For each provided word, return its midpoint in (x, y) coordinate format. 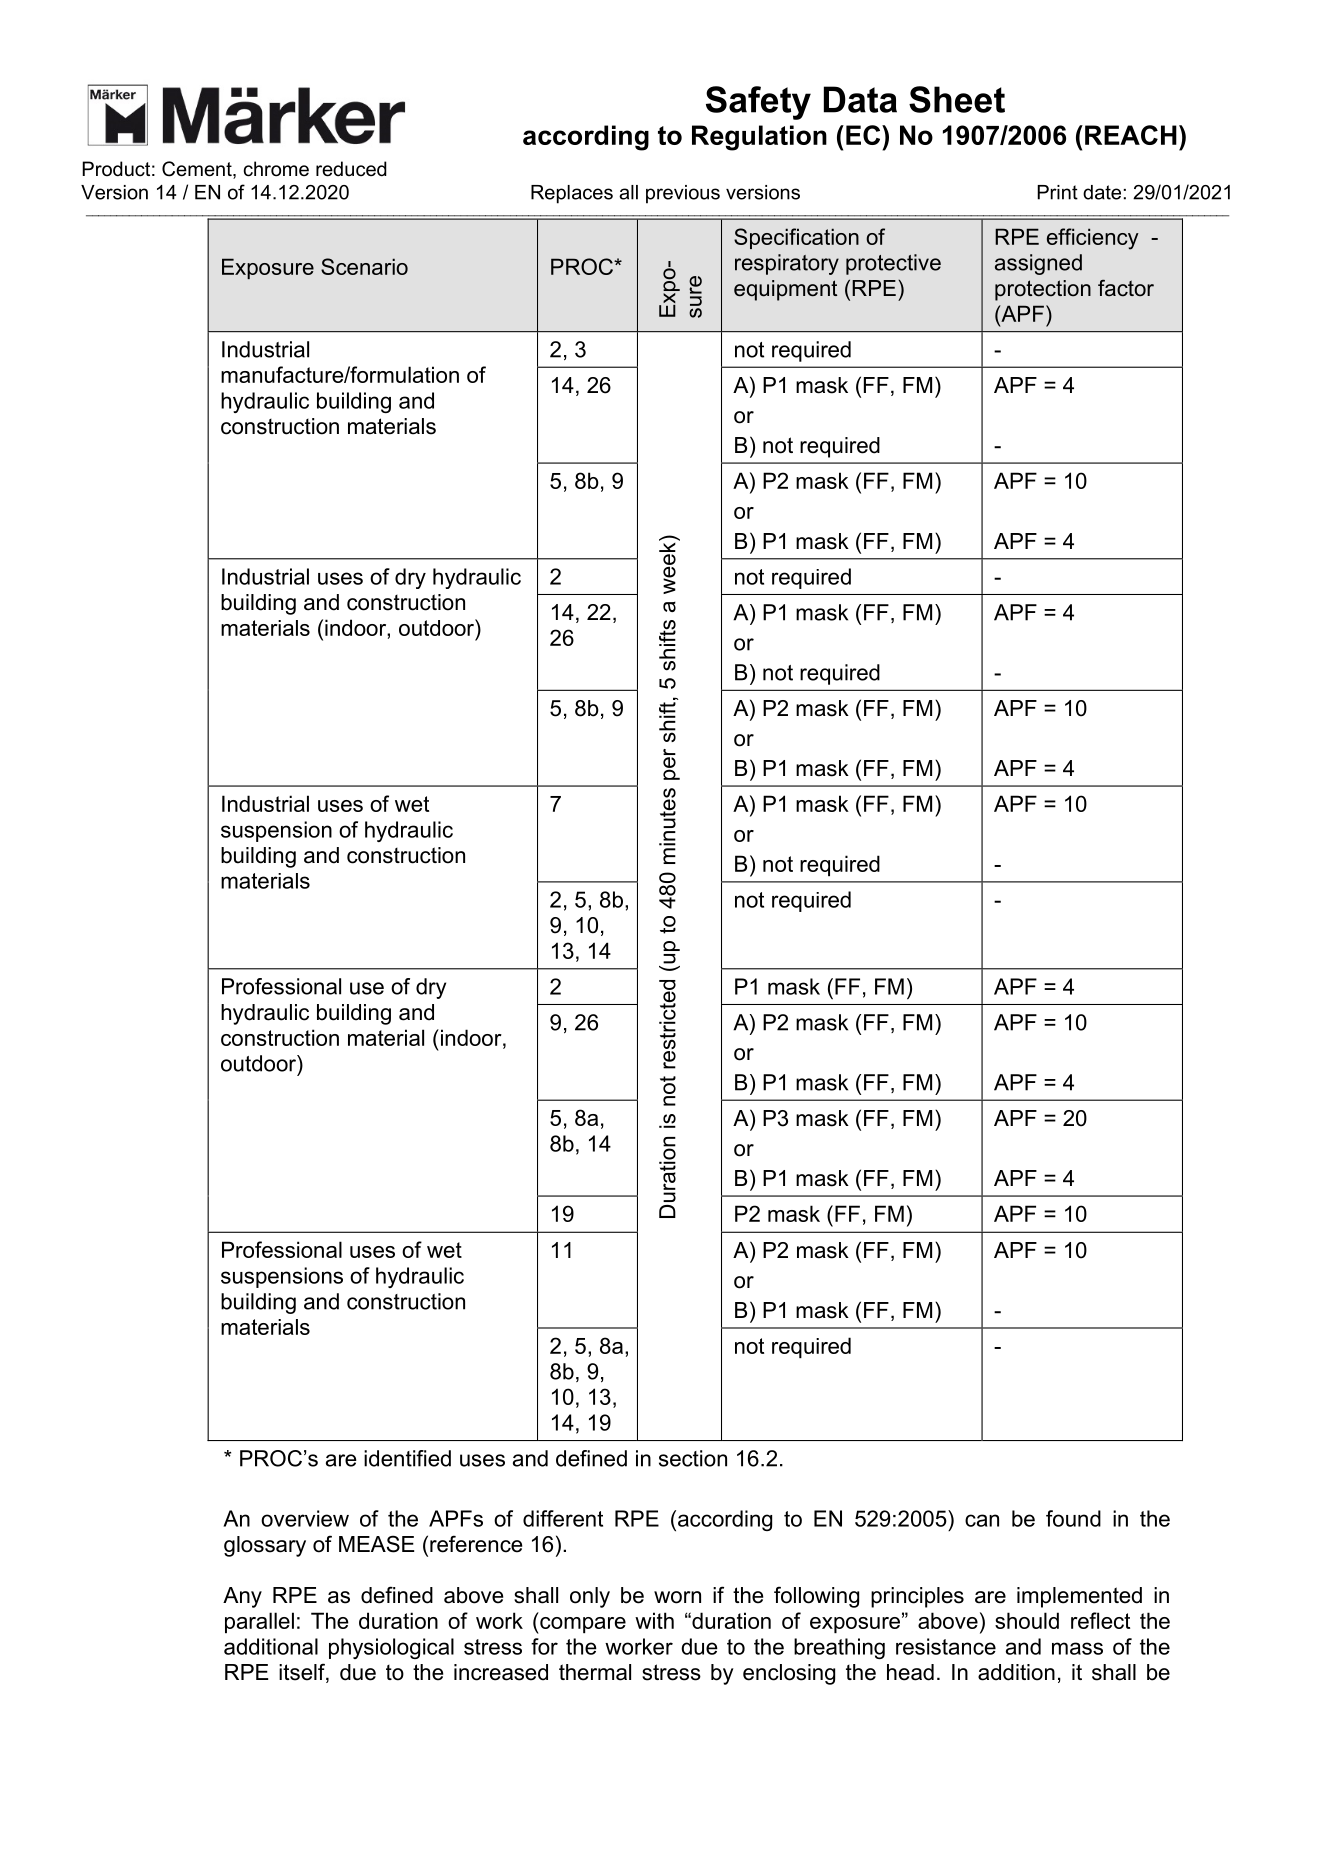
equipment (785, 290)
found (1073, 1518)
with (654, 1620)
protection (1043, 290)
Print (1057, 192)
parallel (259, 1622)
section (693, 1458)
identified (407, 1458)
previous (683, 194)
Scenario (364, 266)
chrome (276, 169)
